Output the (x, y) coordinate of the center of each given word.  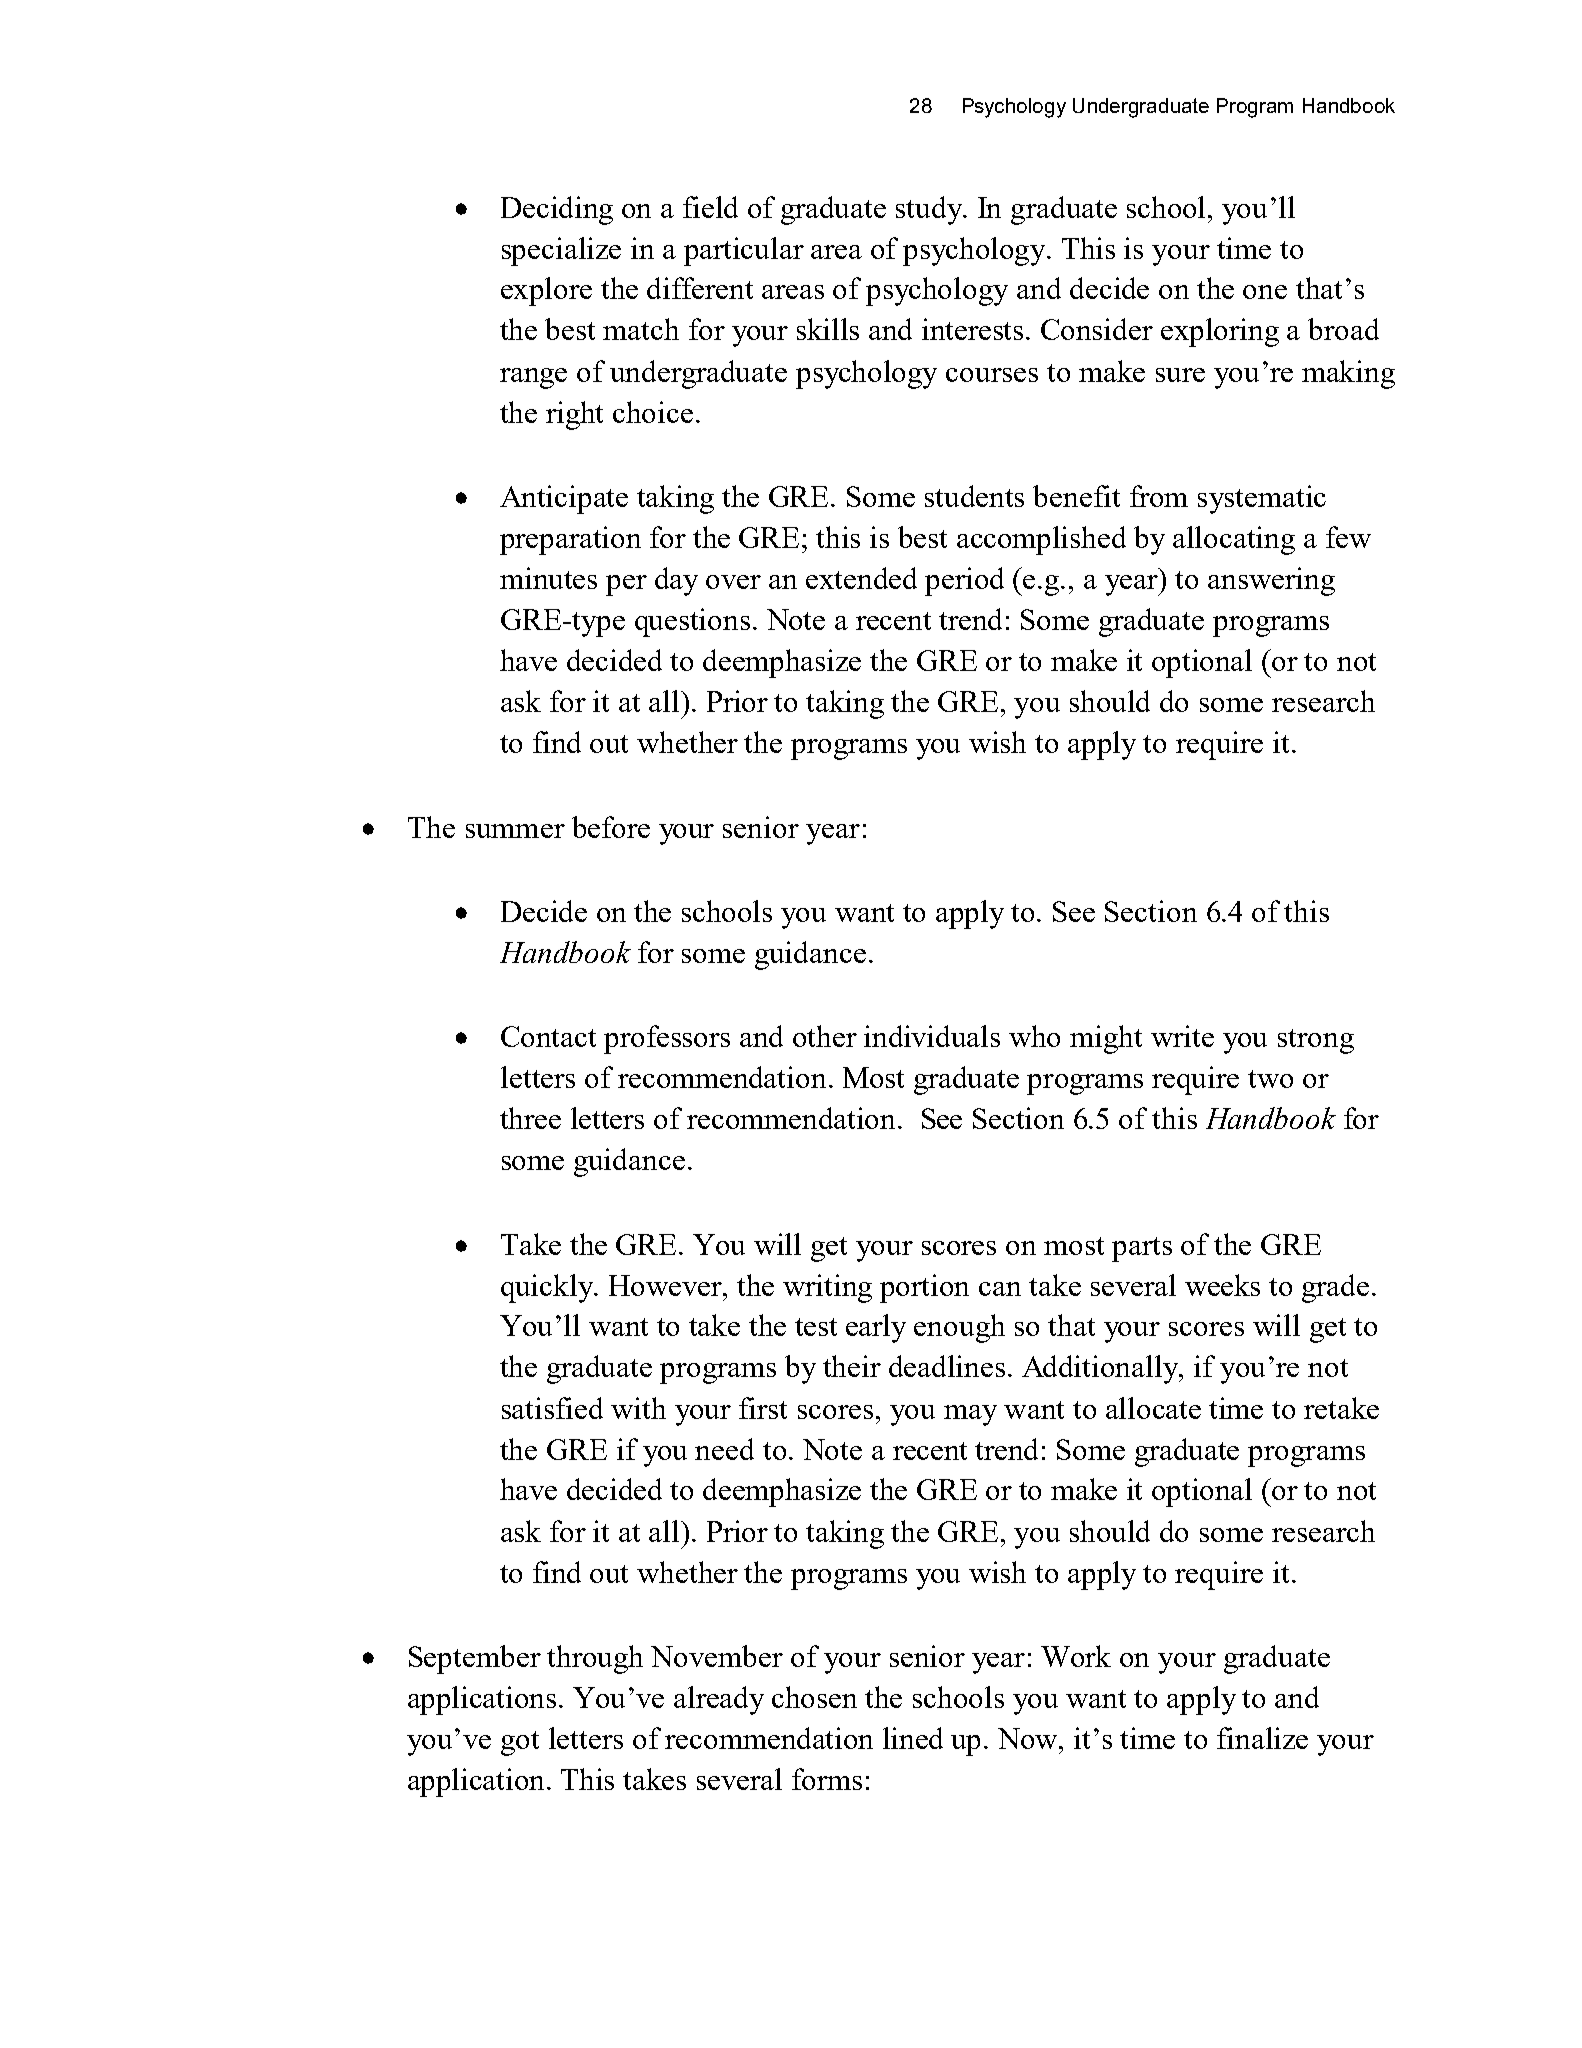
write (1182, 1036)
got (520, 1743)
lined (913, 1738)
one (1265, 292)
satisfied (552, 1408)
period (964, 581)
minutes (548, 578)
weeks (1222, 1285)
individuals (932, 1036)
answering (1271, 581)
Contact (548, 1036)
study (930, 210)
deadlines (947, 1366)
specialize (561, 251)
